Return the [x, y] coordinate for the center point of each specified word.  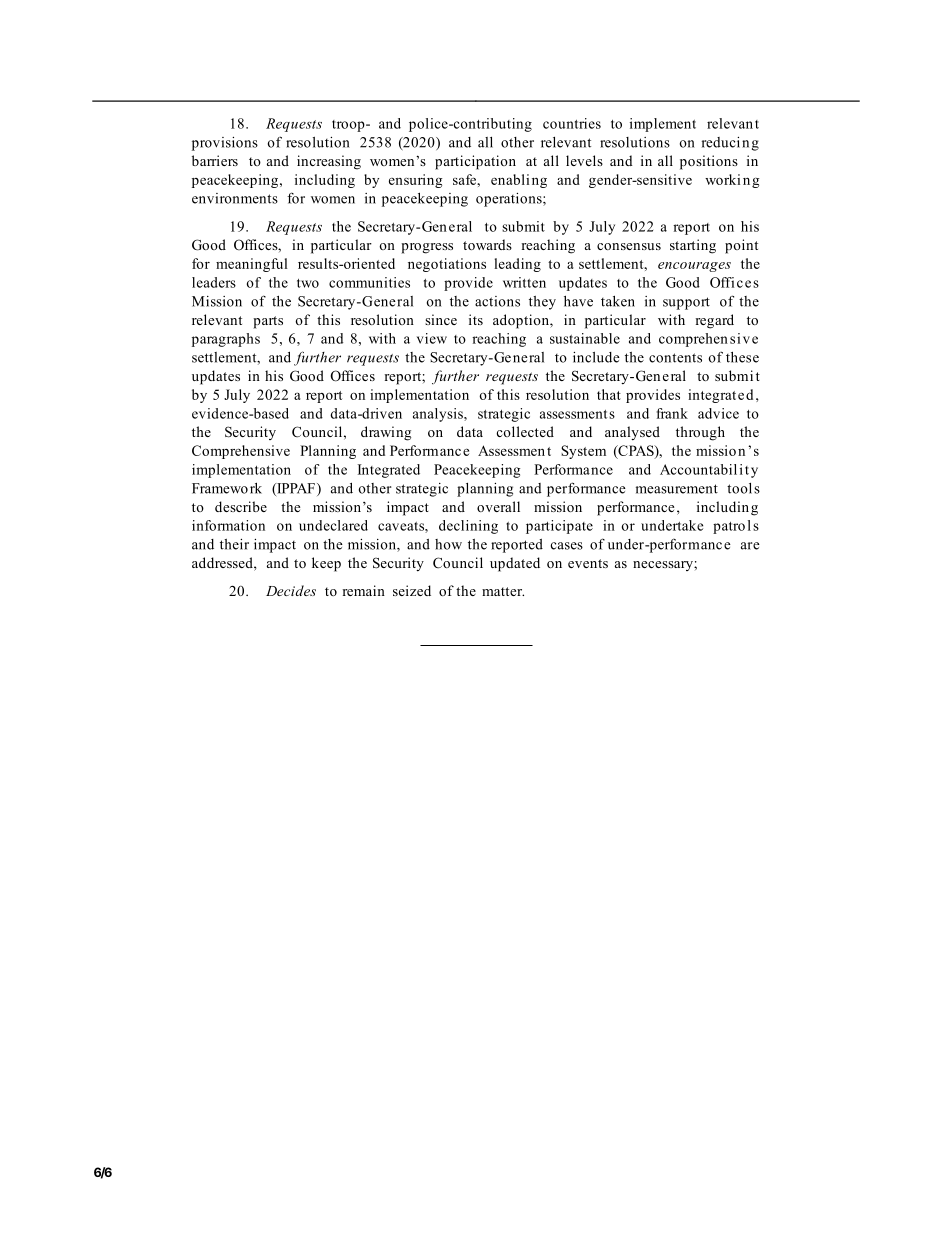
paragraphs [226, 340]
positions [709, 162]
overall [498, 506]
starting [693, 246]
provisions [225, 144]
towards [487, 244]
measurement [677, 489]
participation [475, 162]
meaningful [252, 265]
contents [675, 358]
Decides [291, 590]
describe [241, 506]
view [432, 338]
